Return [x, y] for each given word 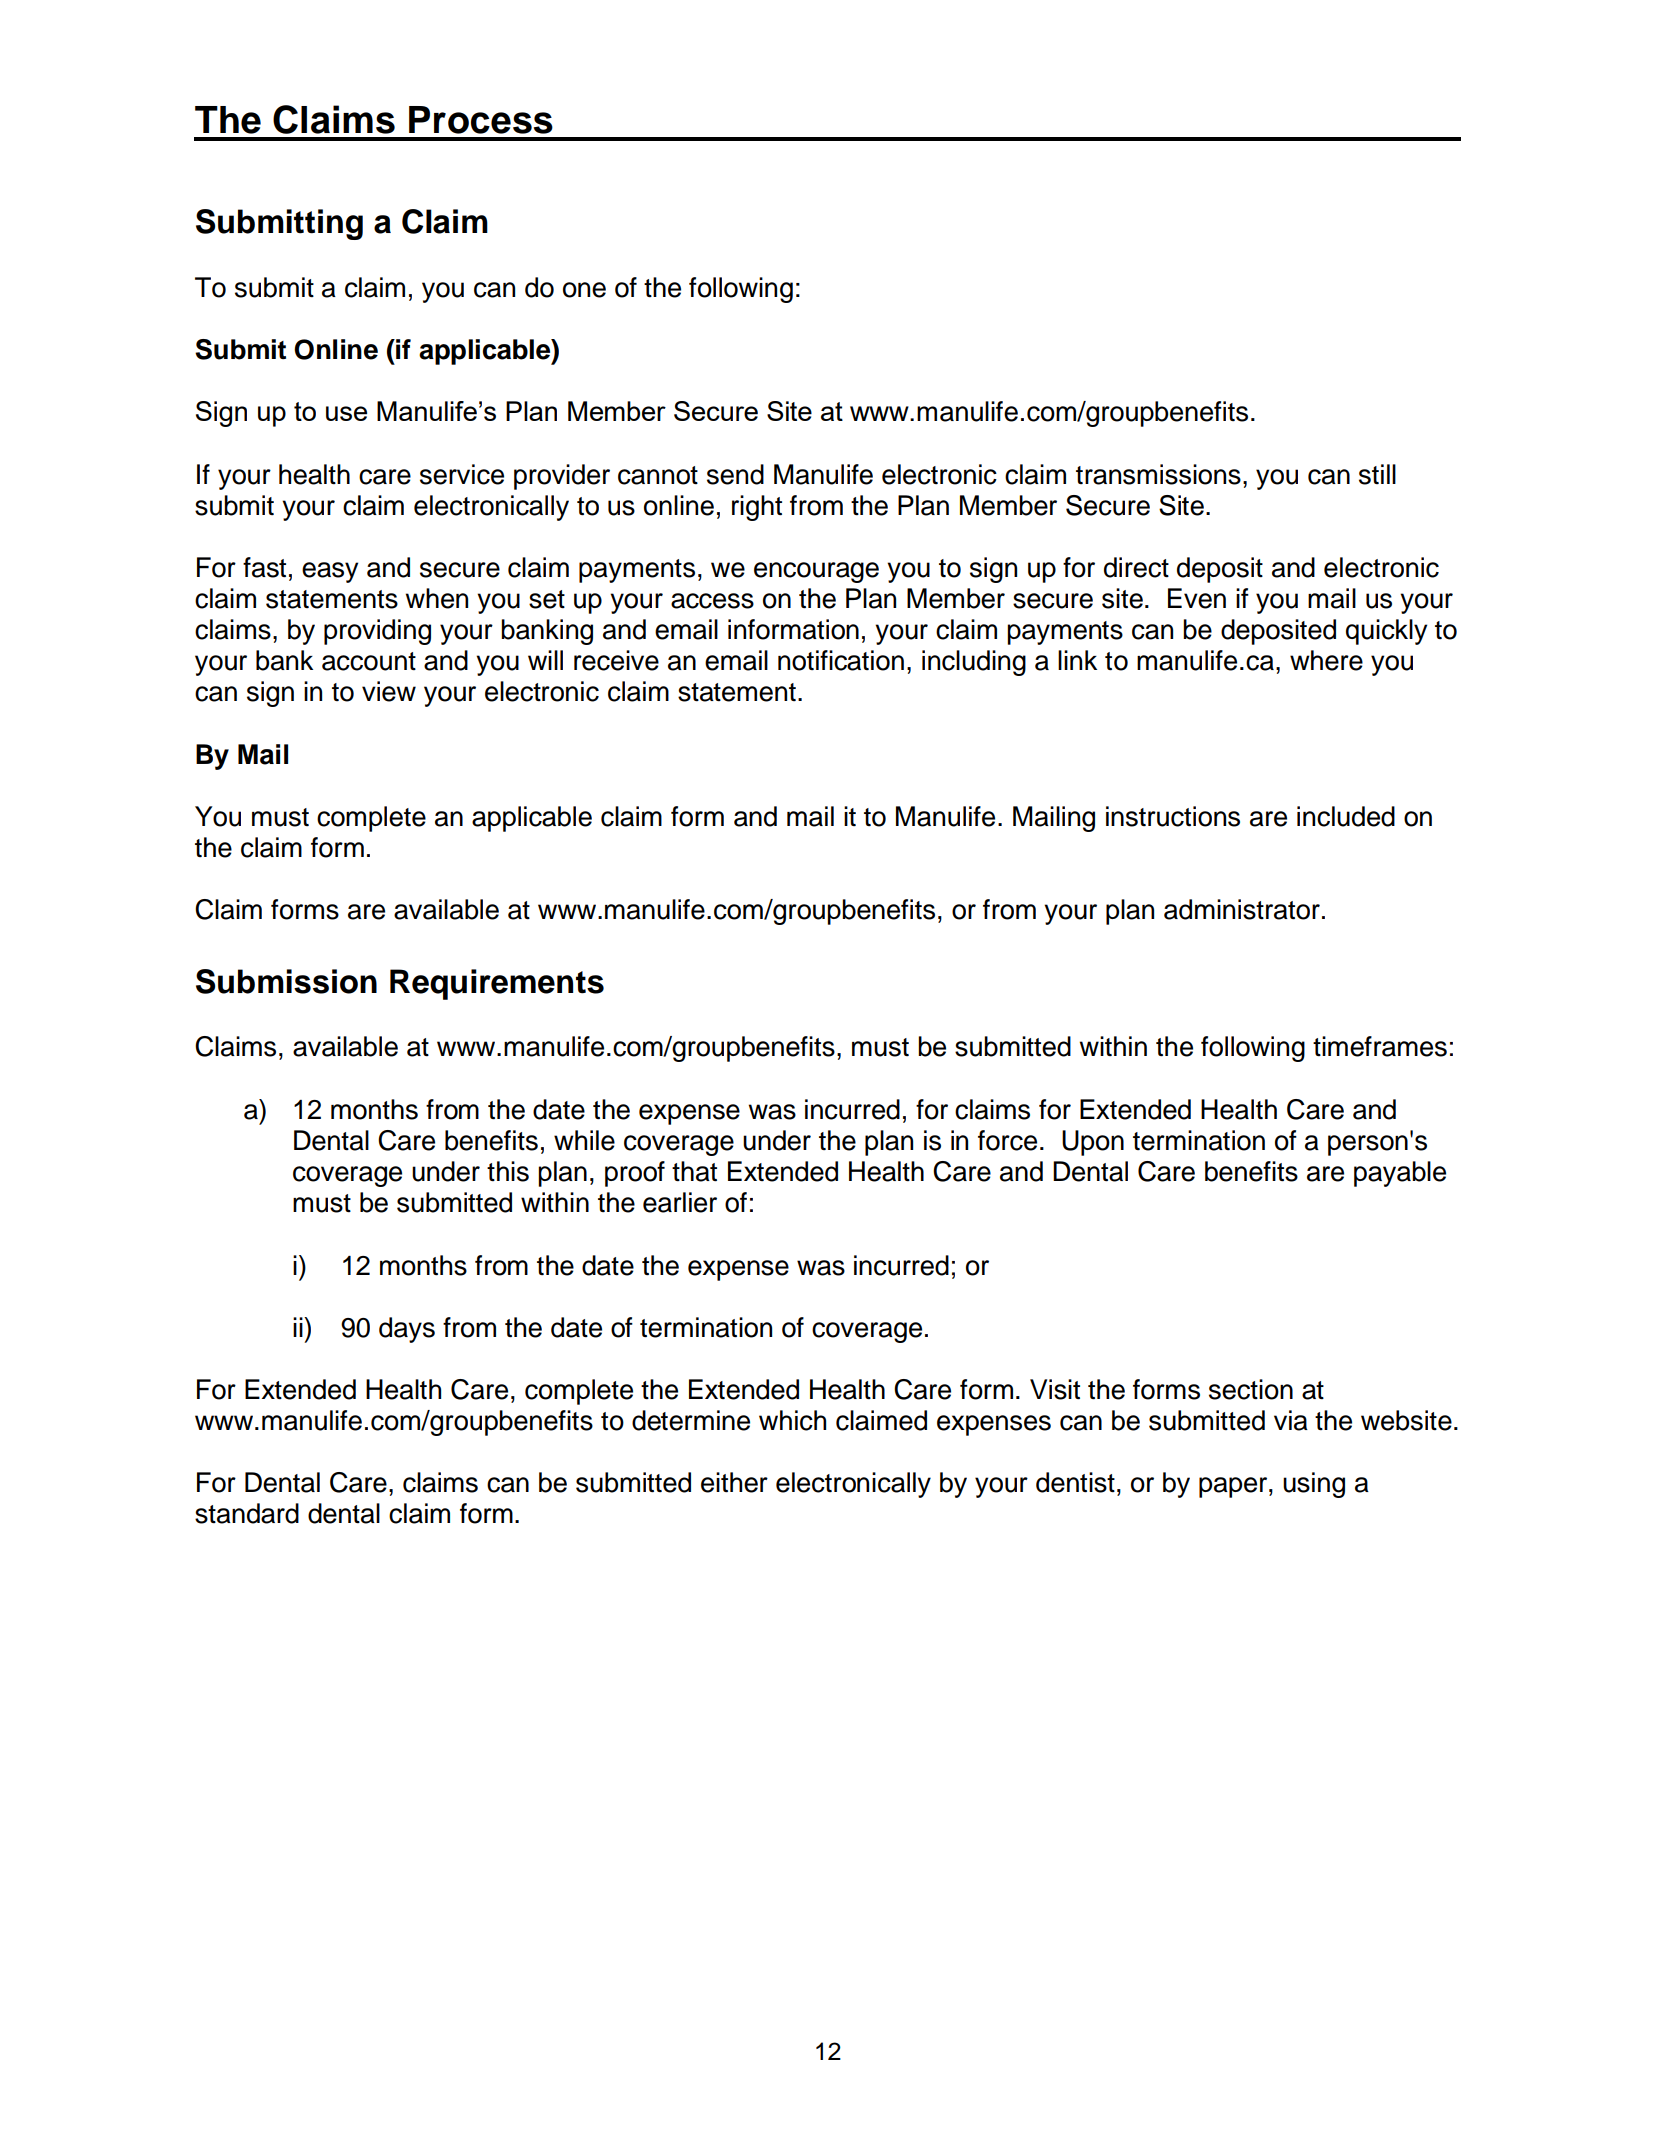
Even [1197, 598]
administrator [1242, 909]
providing [377, 632]
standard [247, 1513]
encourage [816, 572]
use [346, 413]
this [508, 1171]
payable [1400, 1174]
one [584, 290]
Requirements [497, 984]
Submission [286, 981]
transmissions [1158, 474]
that [694, 1171]
